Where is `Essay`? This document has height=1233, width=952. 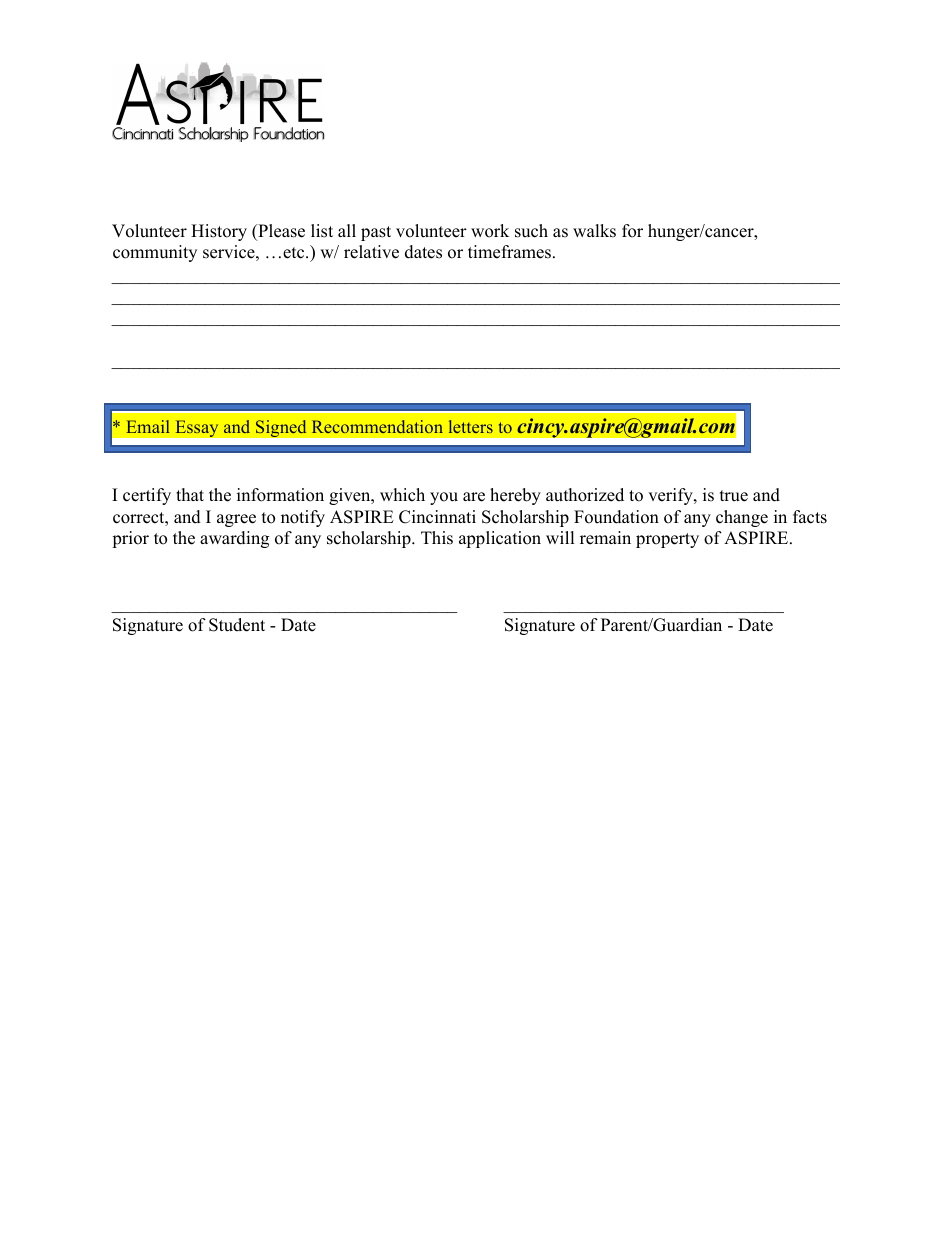 Essay is located at coordinates (197, 428).
